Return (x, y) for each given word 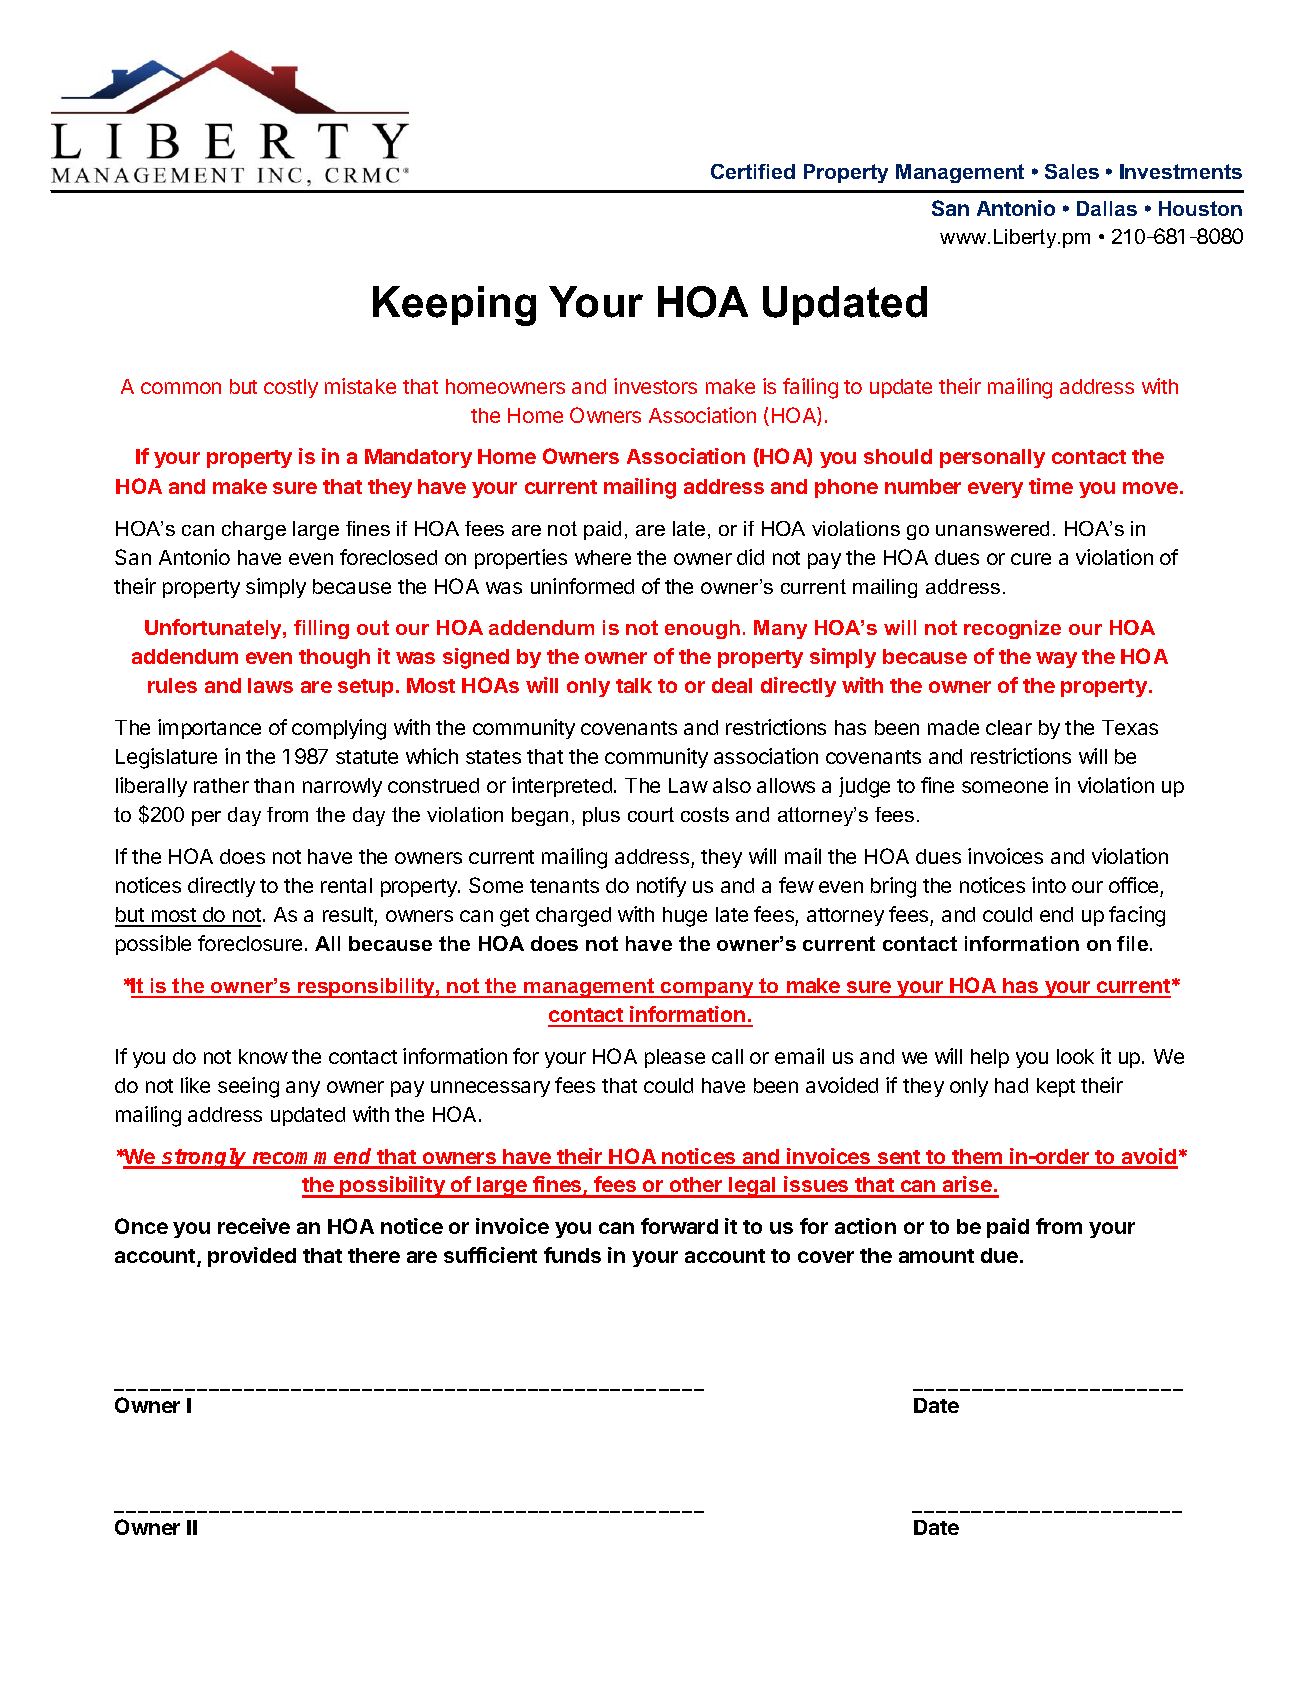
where (603, 557)
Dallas (1107, 208)
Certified (753, 171)
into (1049, 885)
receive (254, 1226)
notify (661, 887)
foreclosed (388, 557)
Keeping (454, 306)
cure (1031, 559)
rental (346, 885)
